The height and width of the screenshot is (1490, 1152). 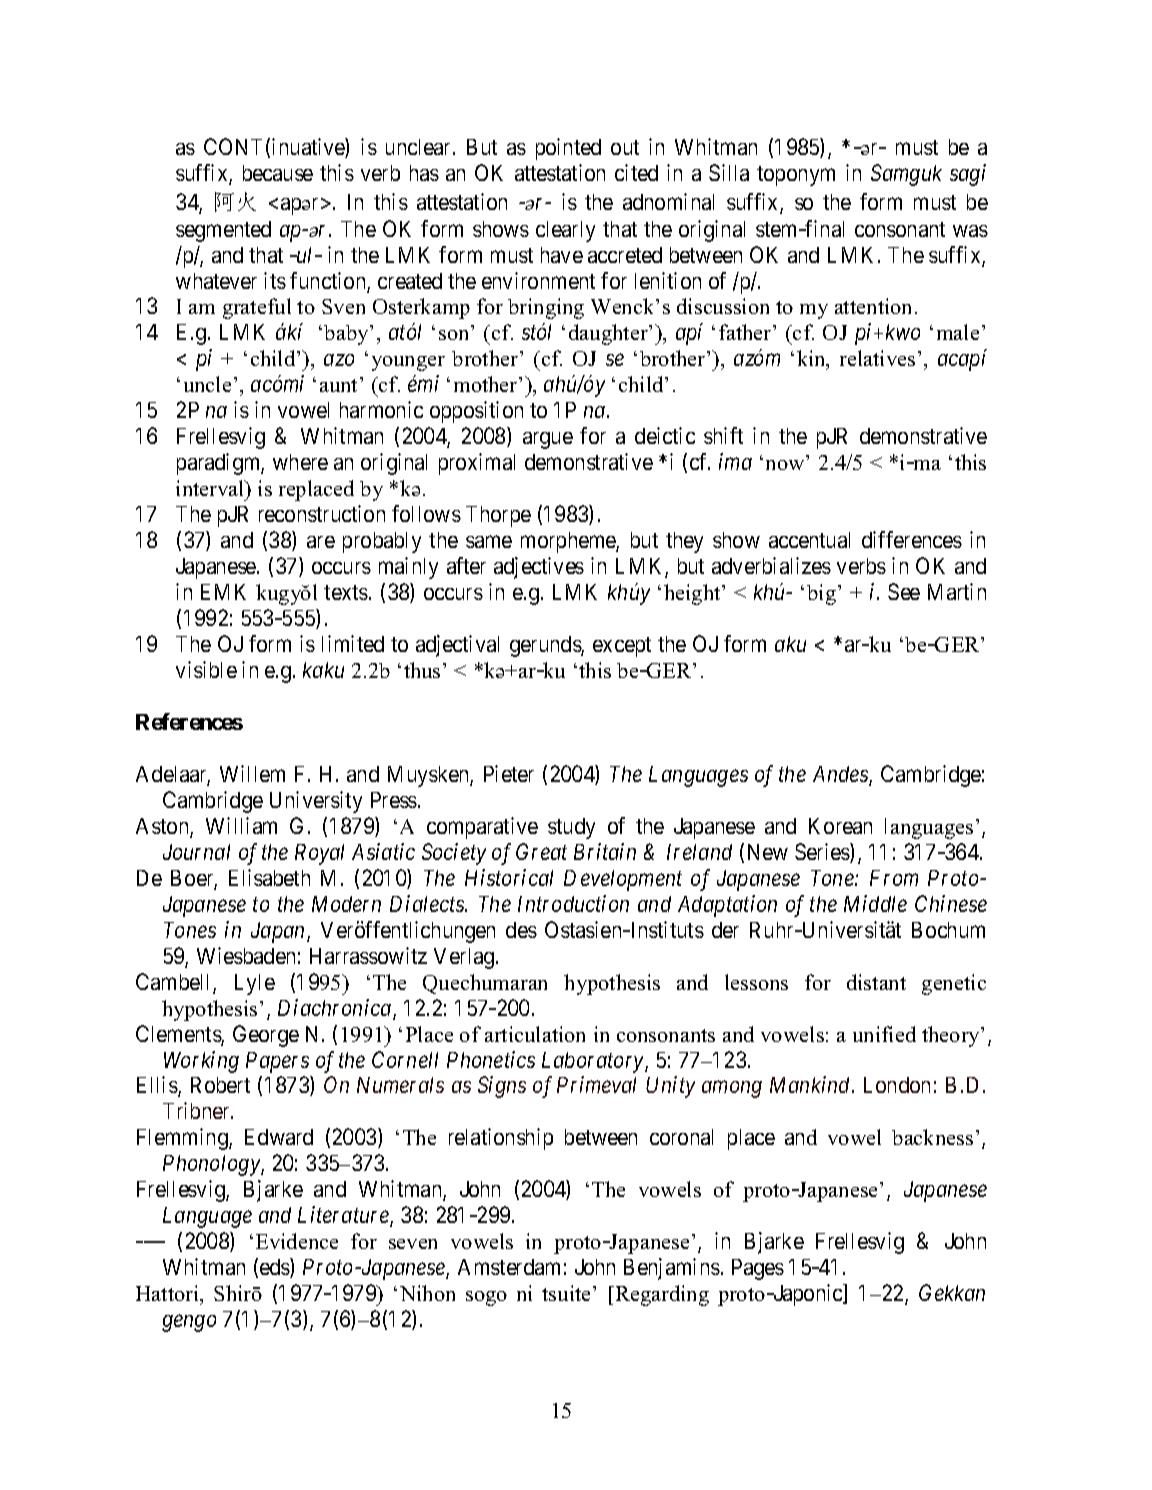 What do you see at coordinates (548, 440) in the screenshot?
I see `argue` at bounding box center [548, 440].
